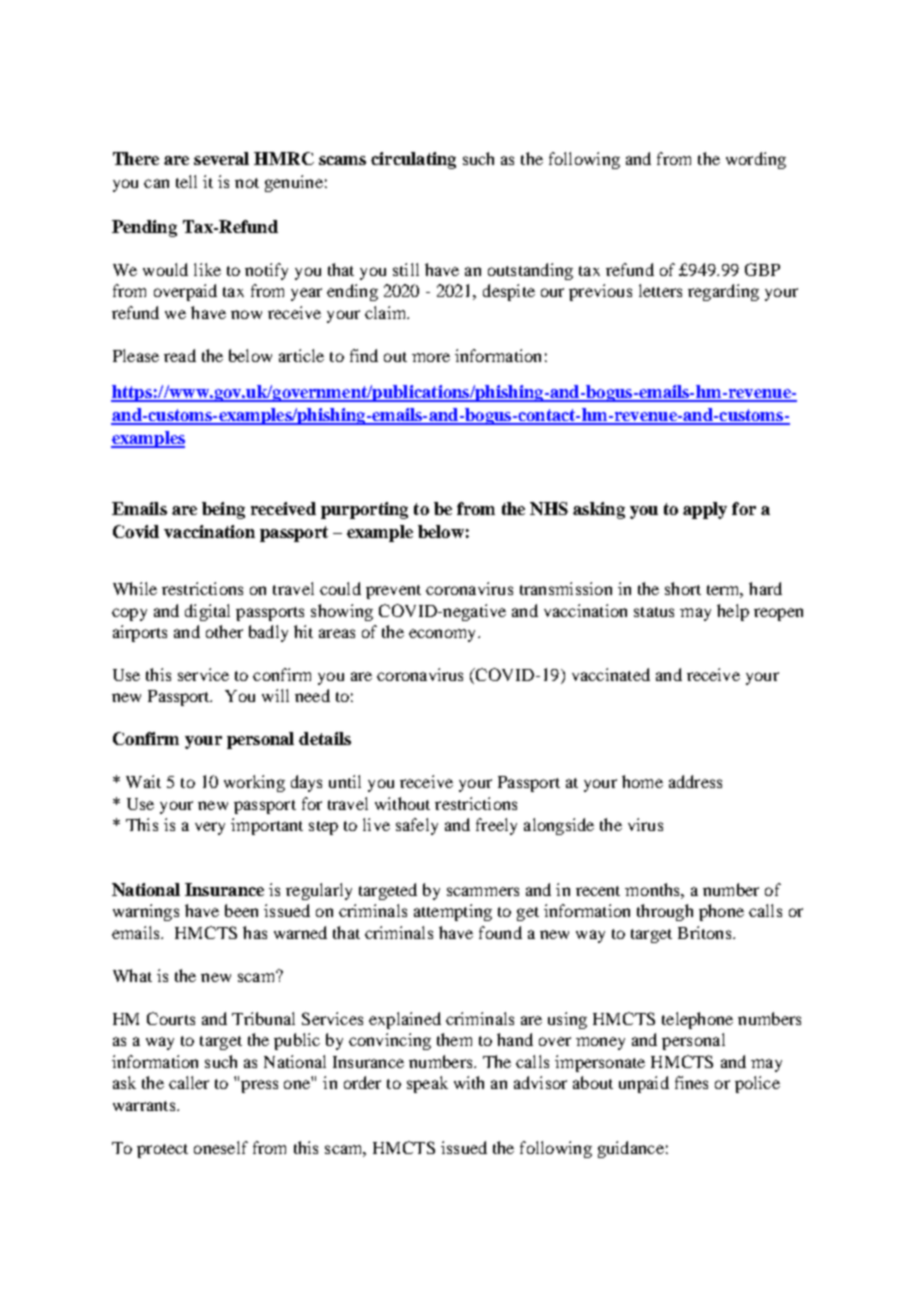 The height and width of the document is (1308, 924). Describe the element at coordinates (413, 160) in the document. I see `circulating` at that location.
